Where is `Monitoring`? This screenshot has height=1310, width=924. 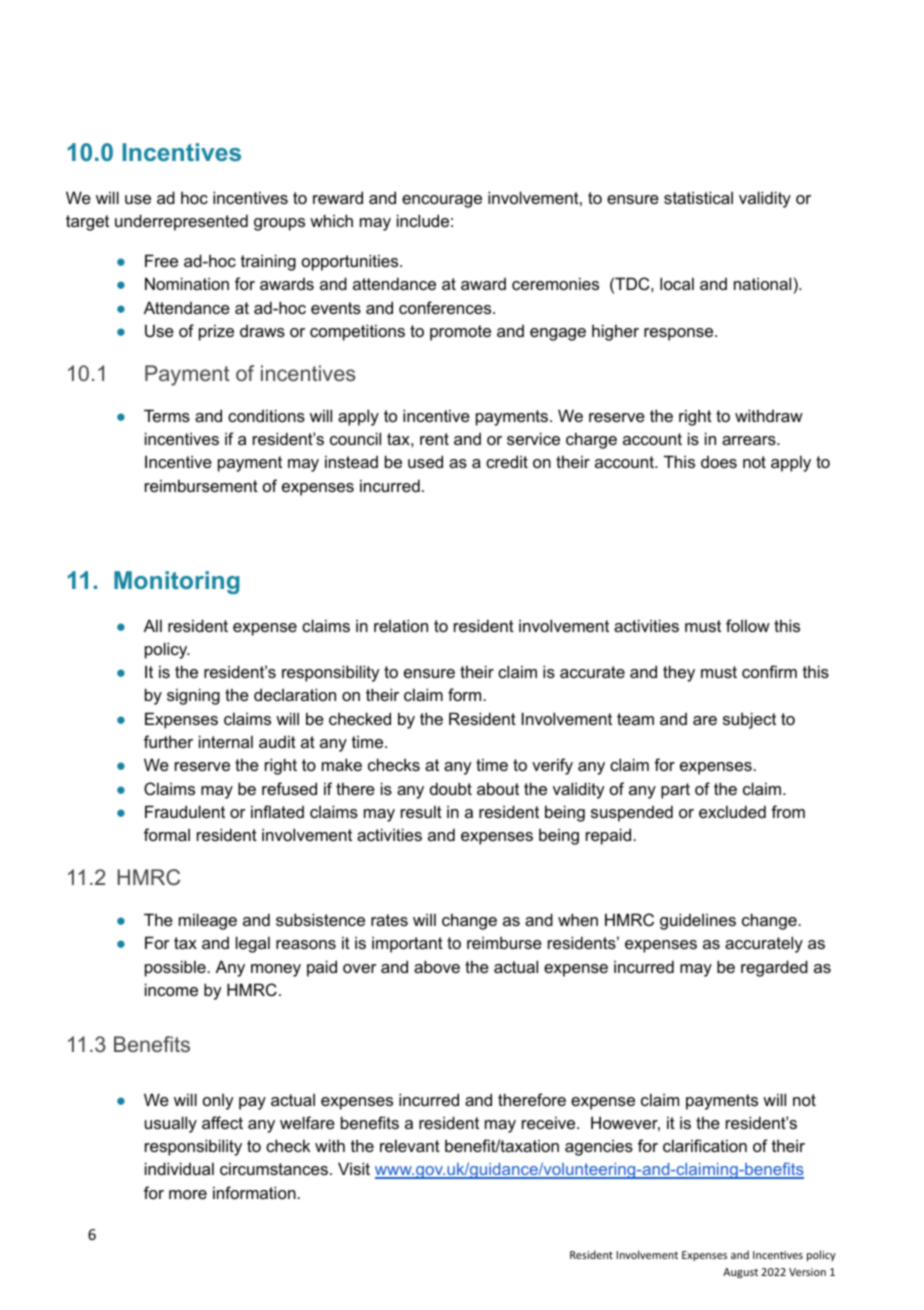
Monitoring is located at coordinates (177, 582).
